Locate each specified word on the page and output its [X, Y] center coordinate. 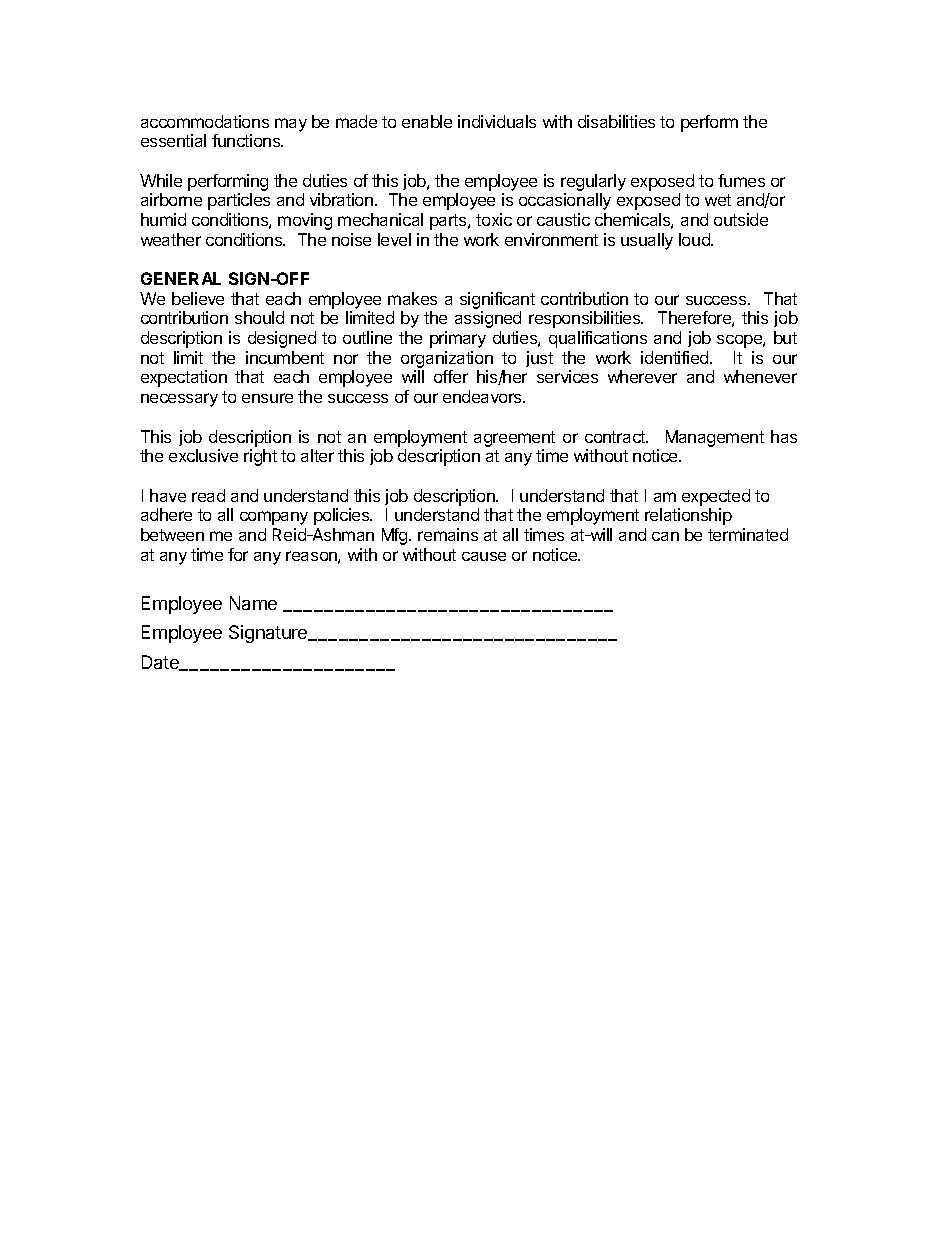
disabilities [616, 121]
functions [247, 140]
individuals [497, 121]
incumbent [285, 357]
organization [447, 361]
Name [253, 603]
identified [676, 357]
